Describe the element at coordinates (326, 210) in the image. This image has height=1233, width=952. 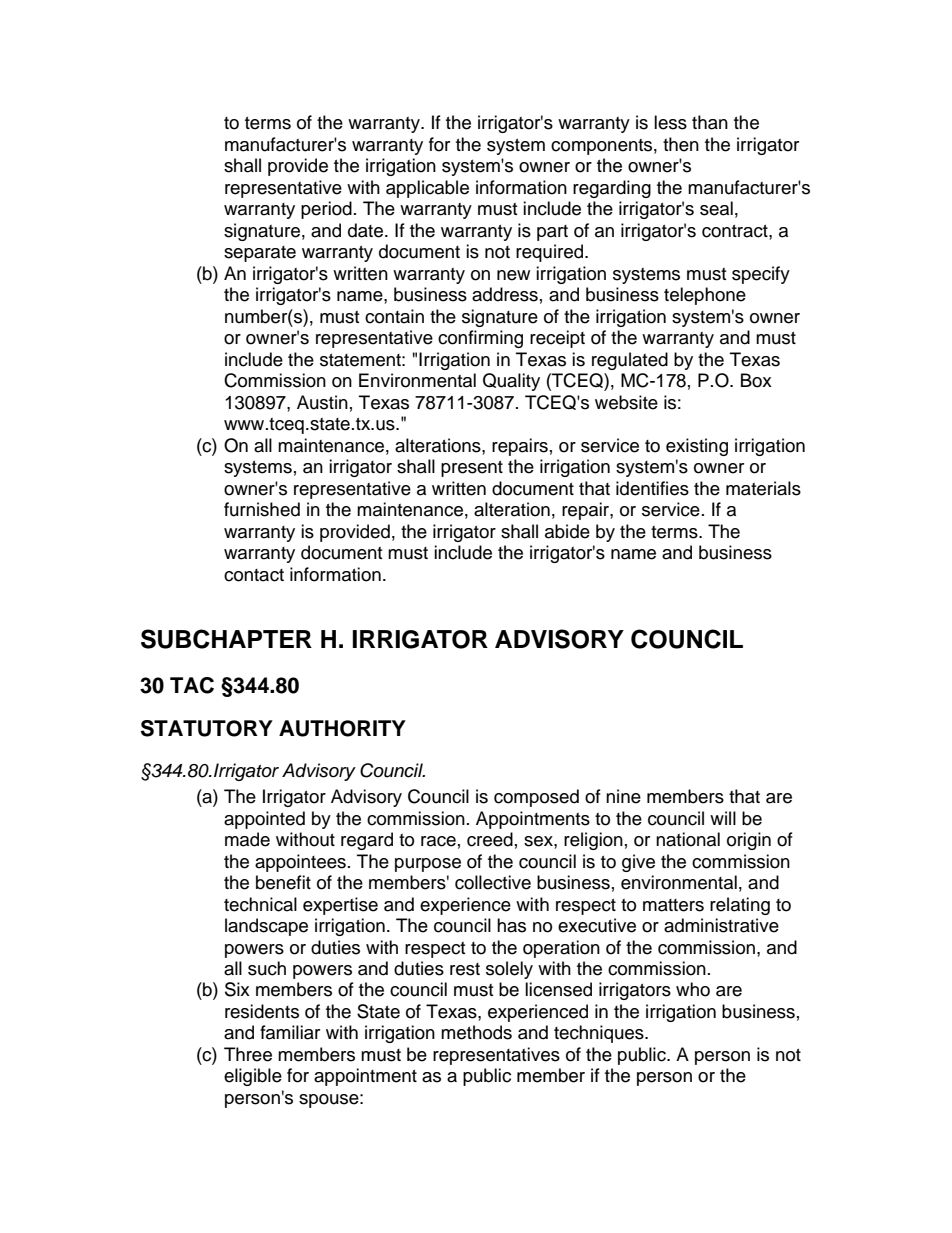
I see `period` at that location.
